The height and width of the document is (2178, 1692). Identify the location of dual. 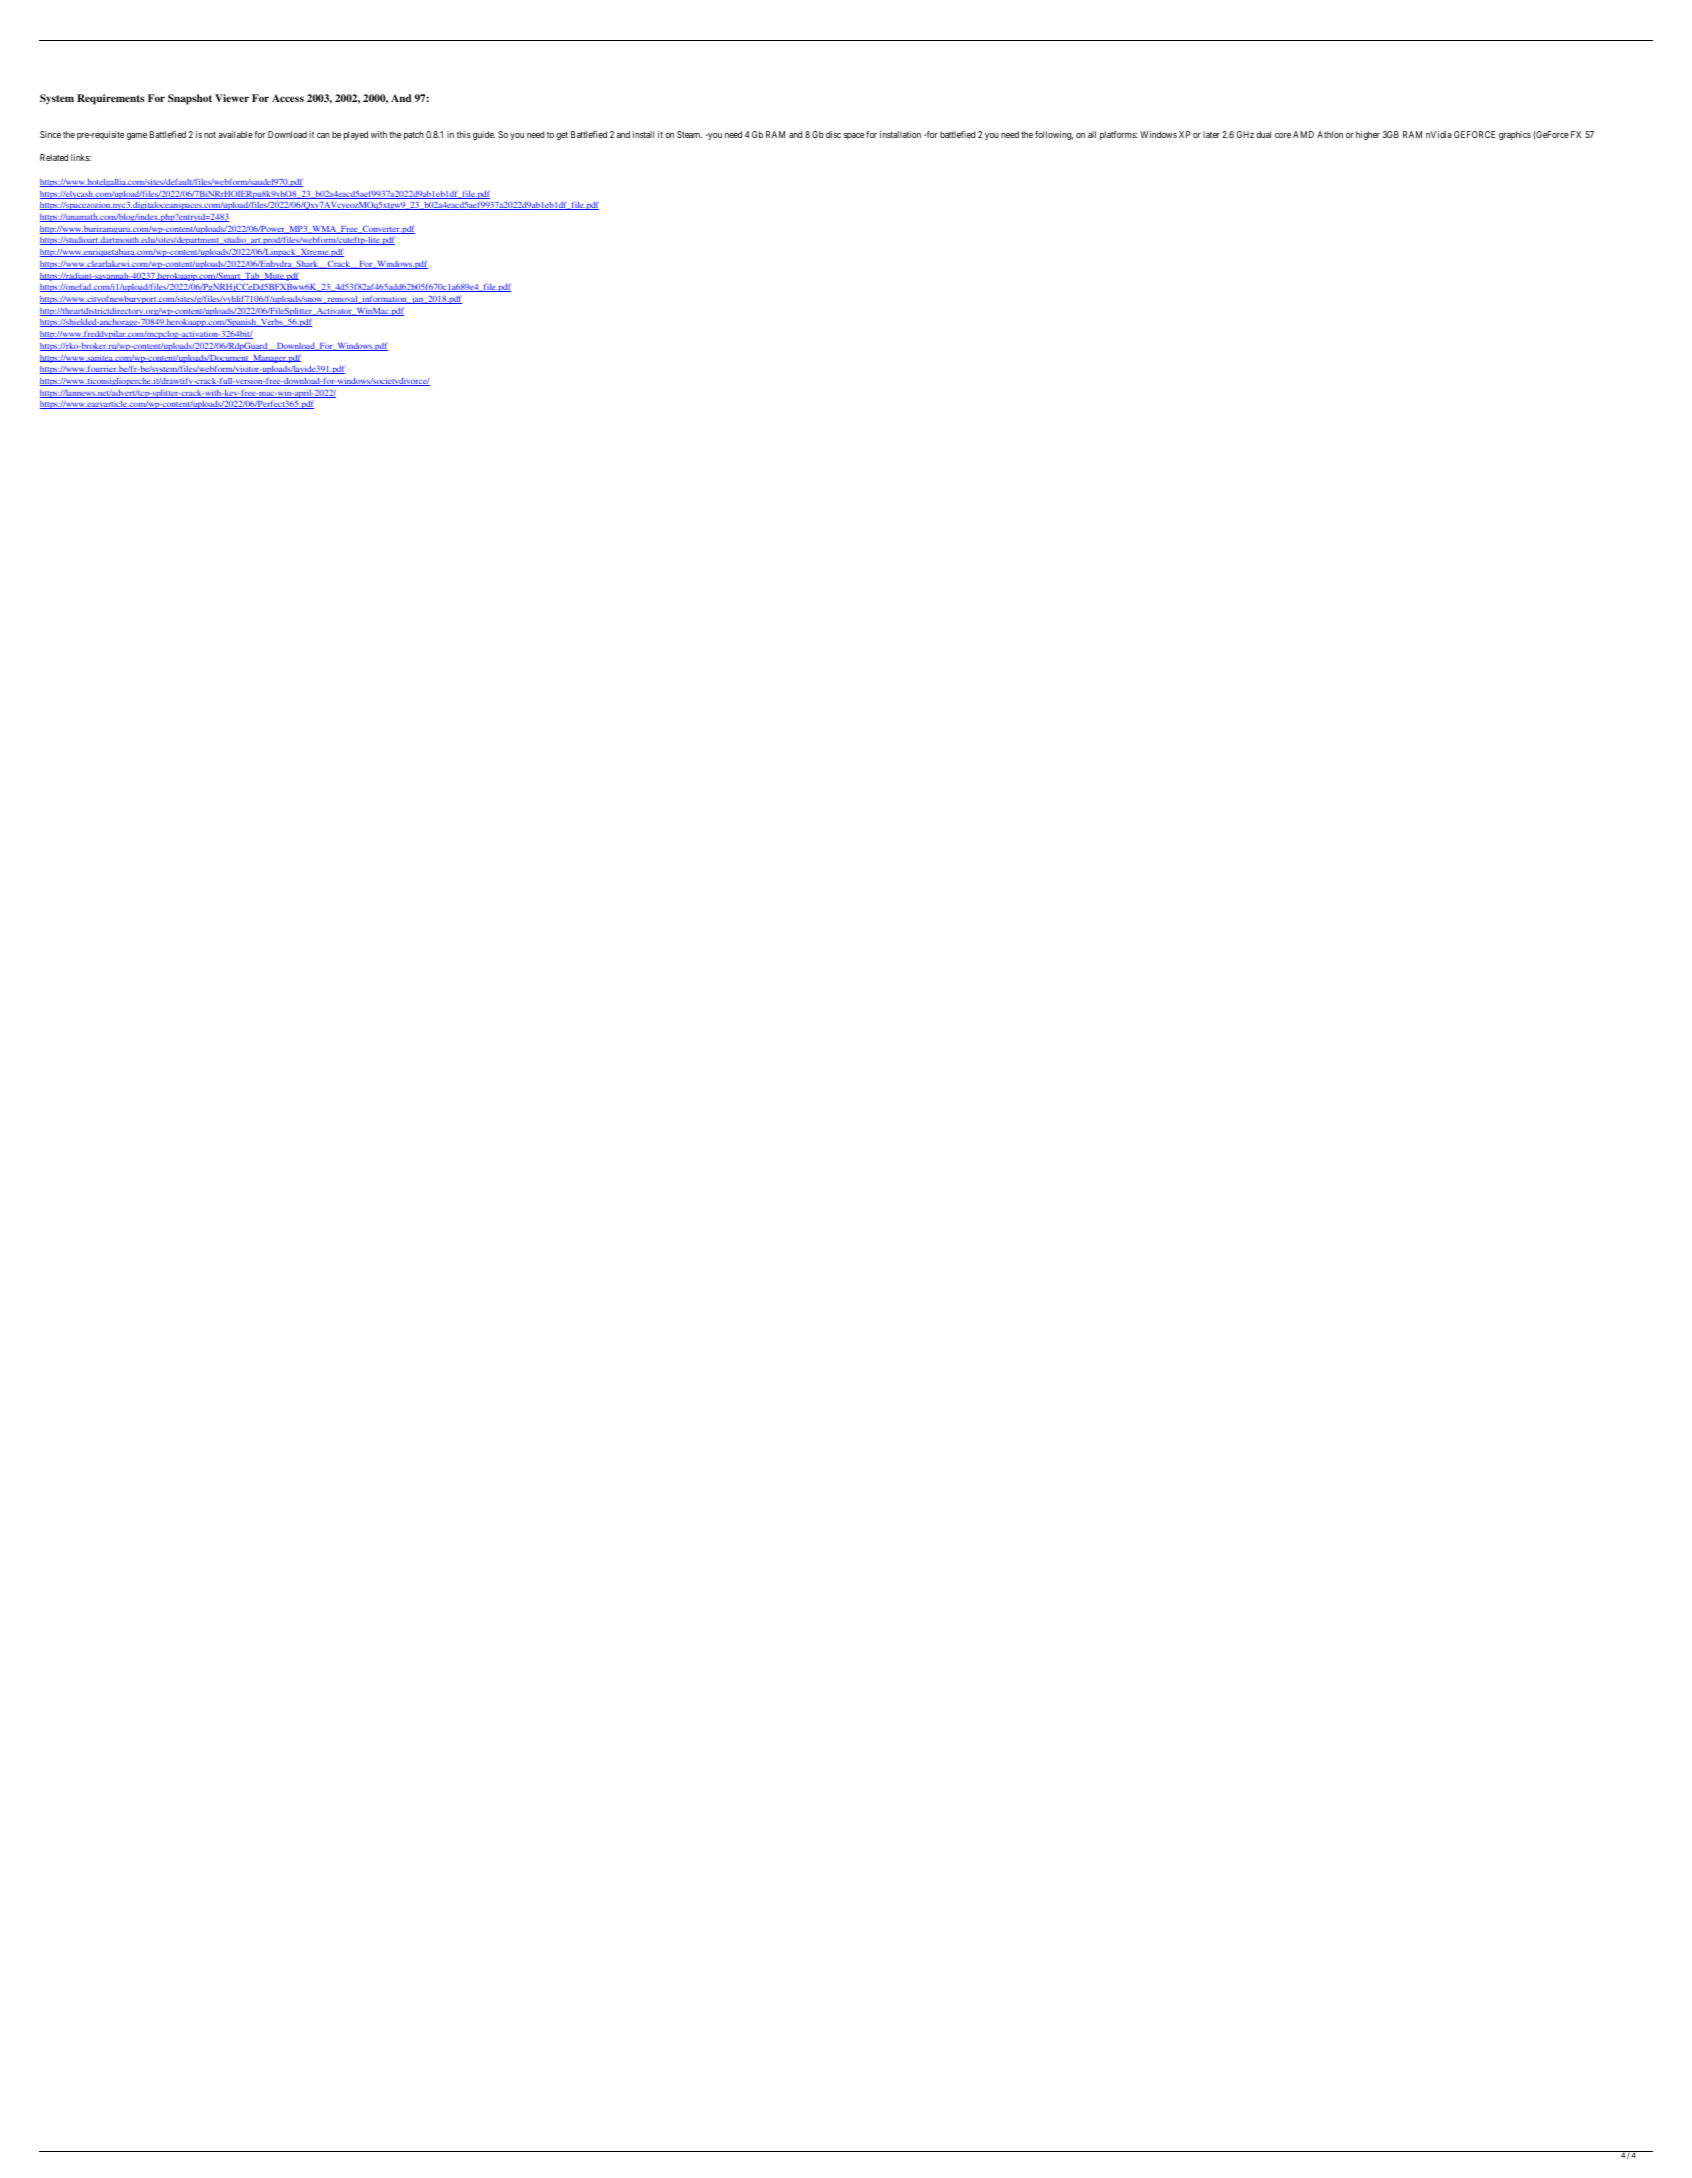
(1263, 134).
